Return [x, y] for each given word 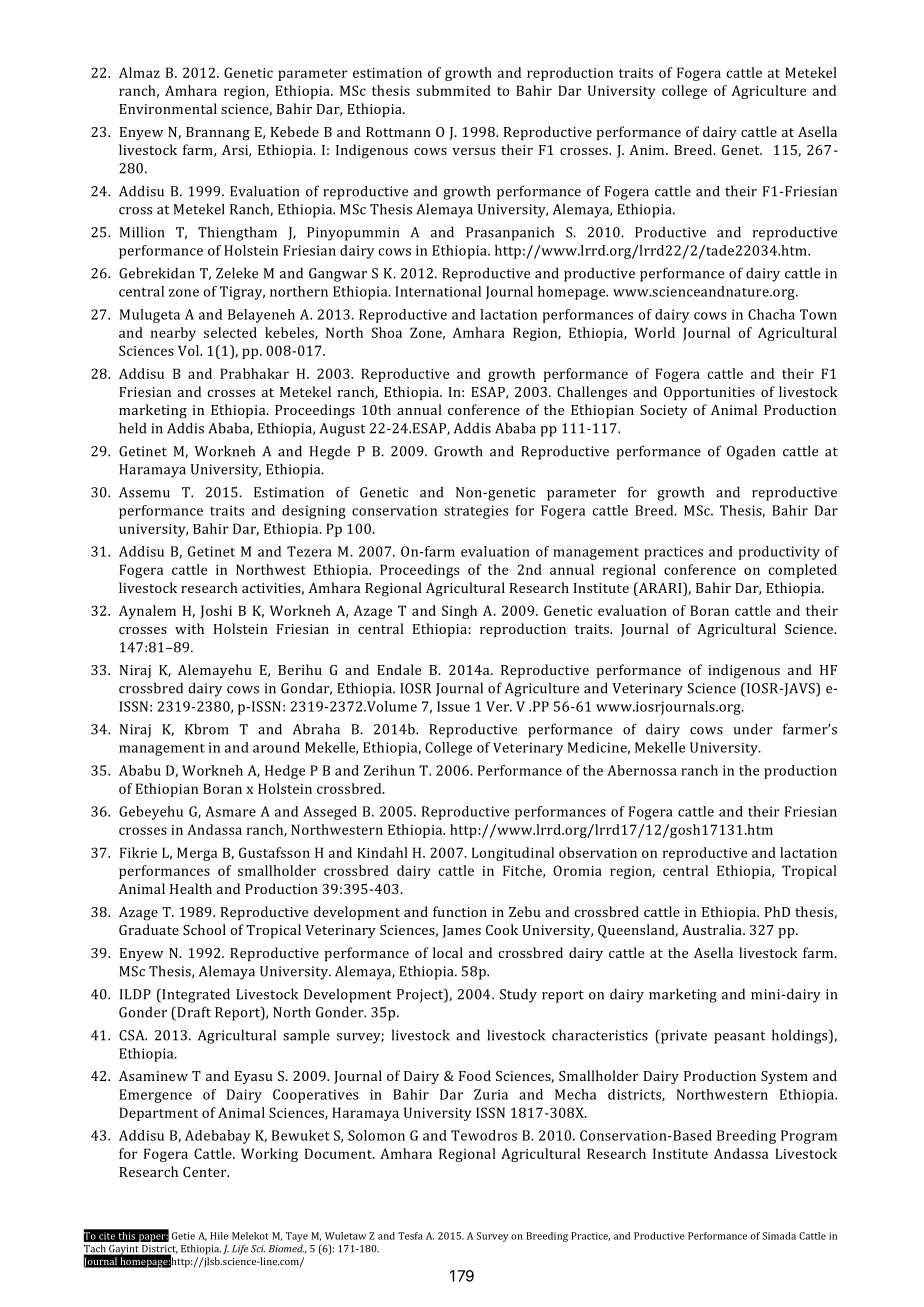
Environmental [168, 108]
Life [240, 1249]
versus [473, 151]
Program [809, 1137]
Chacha [771, 314]
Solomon [376, 1135]
